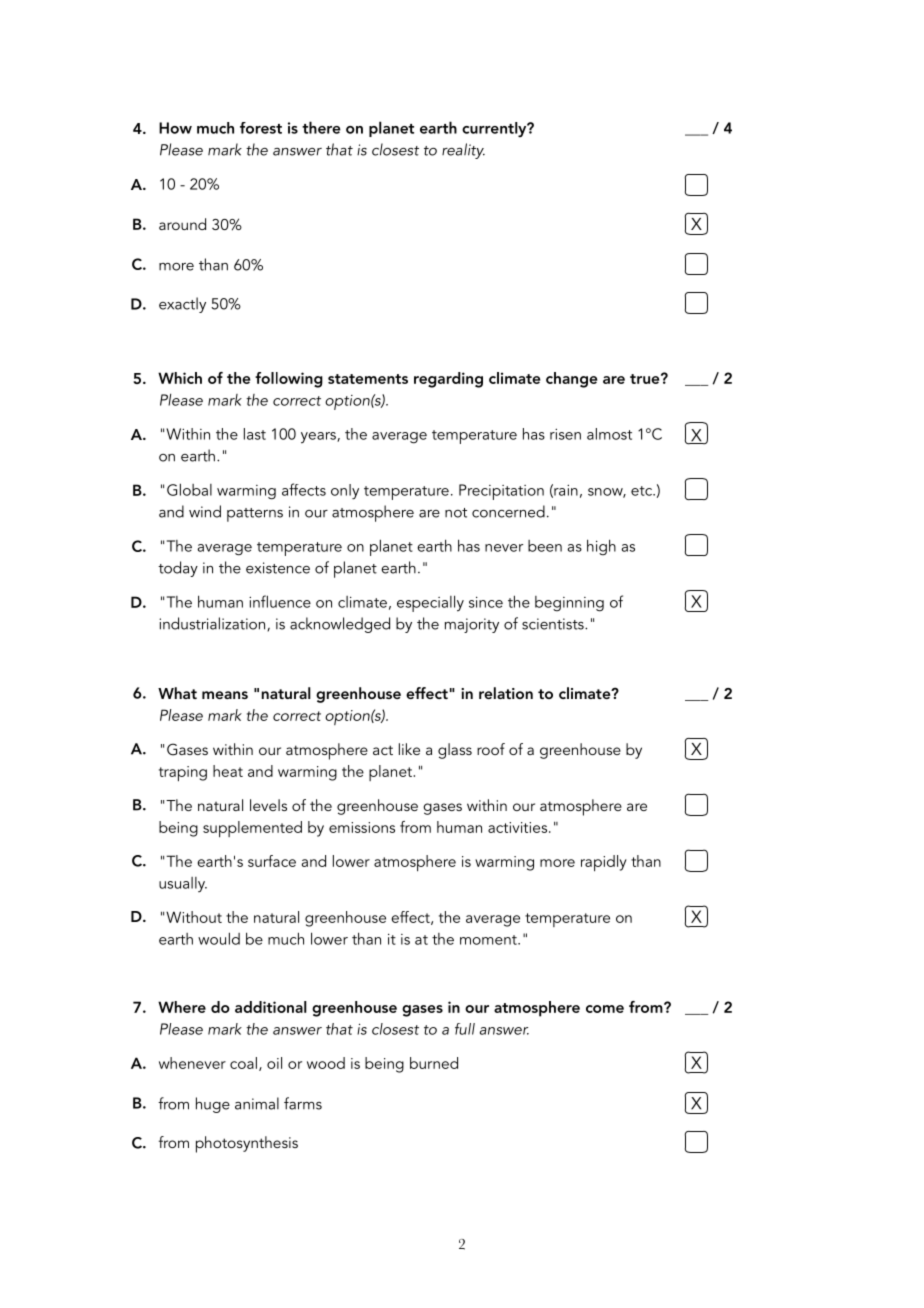  Describe the element at coordinates (463, 151) in the screenshot. I see `reality` at that location.
